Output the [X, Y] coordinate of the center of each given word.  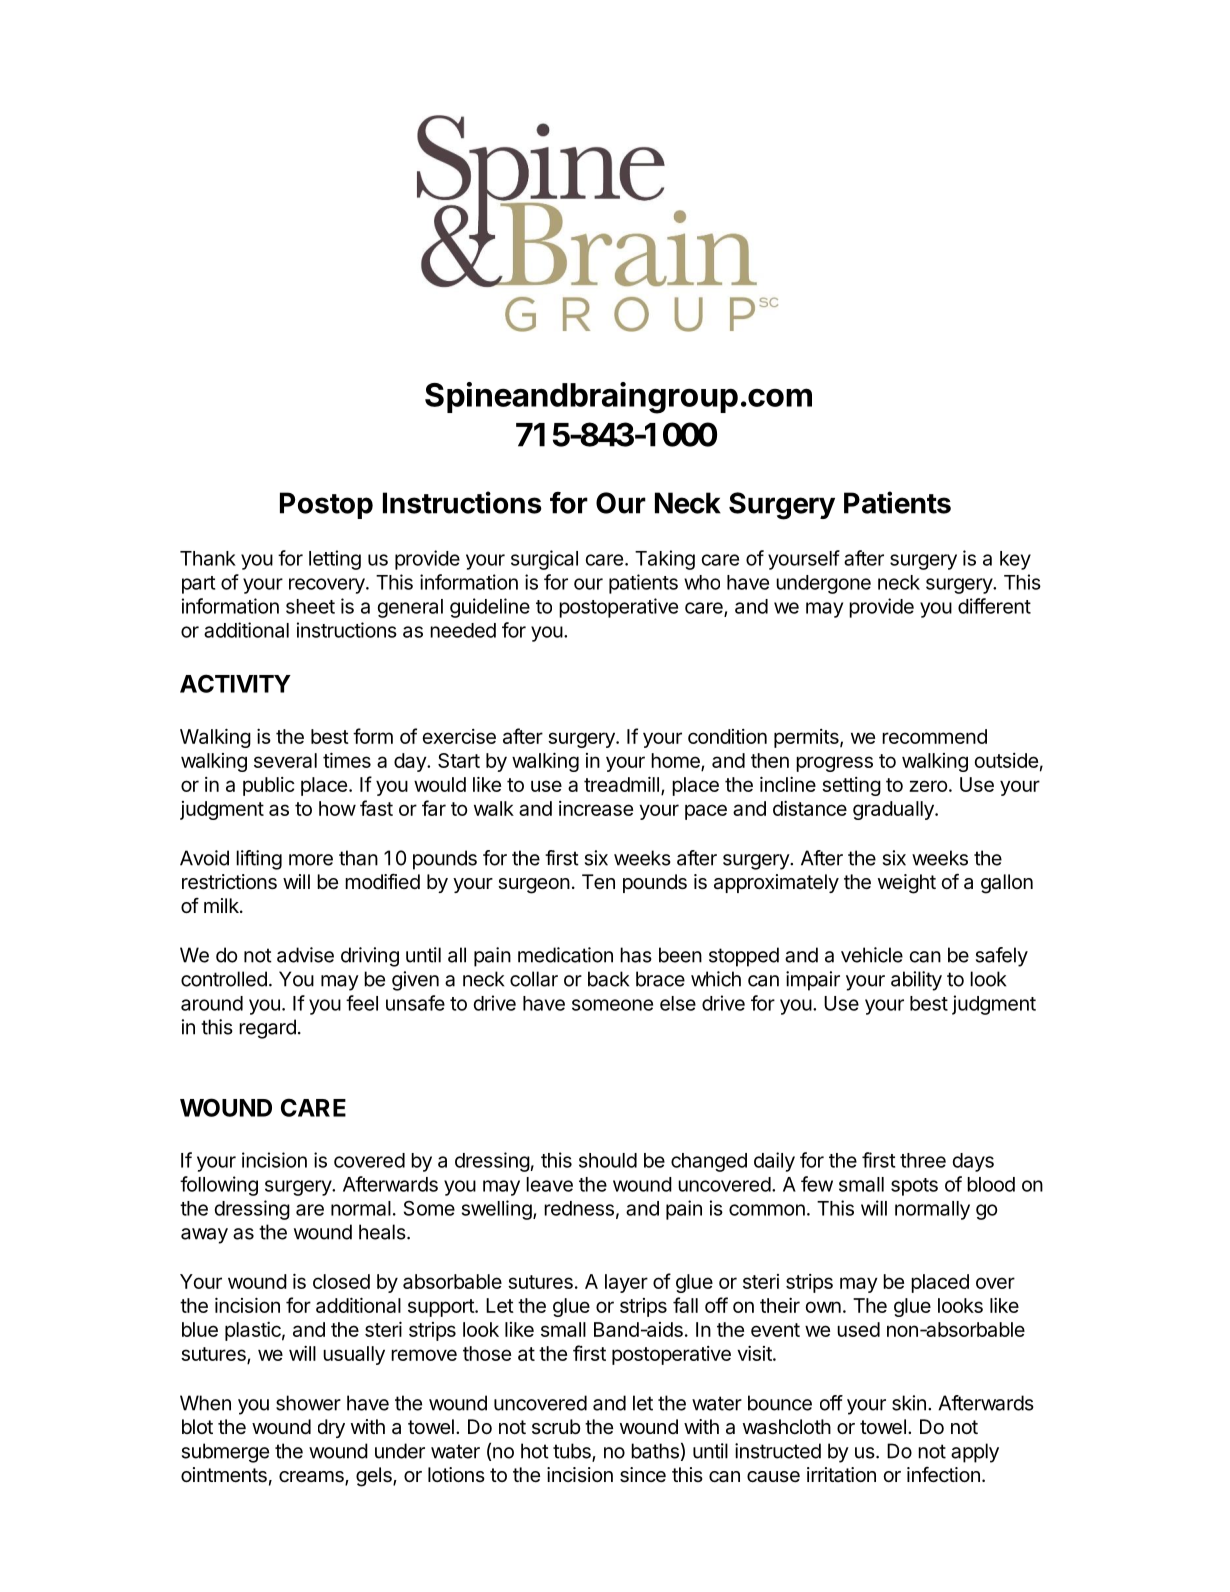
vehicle [872, 955]
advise [305, 955]
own [823, 1307]
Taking [665, 560]
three [923, 1160]
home [676, 761]
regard [267, 1029]
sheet [310, 606]
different [994, 606]
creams [312, 1478]
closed [341, 1281]
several [285, 760]
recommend [934, 736]
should [608, 1160]
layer [626, 1283]
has [636, 955]
